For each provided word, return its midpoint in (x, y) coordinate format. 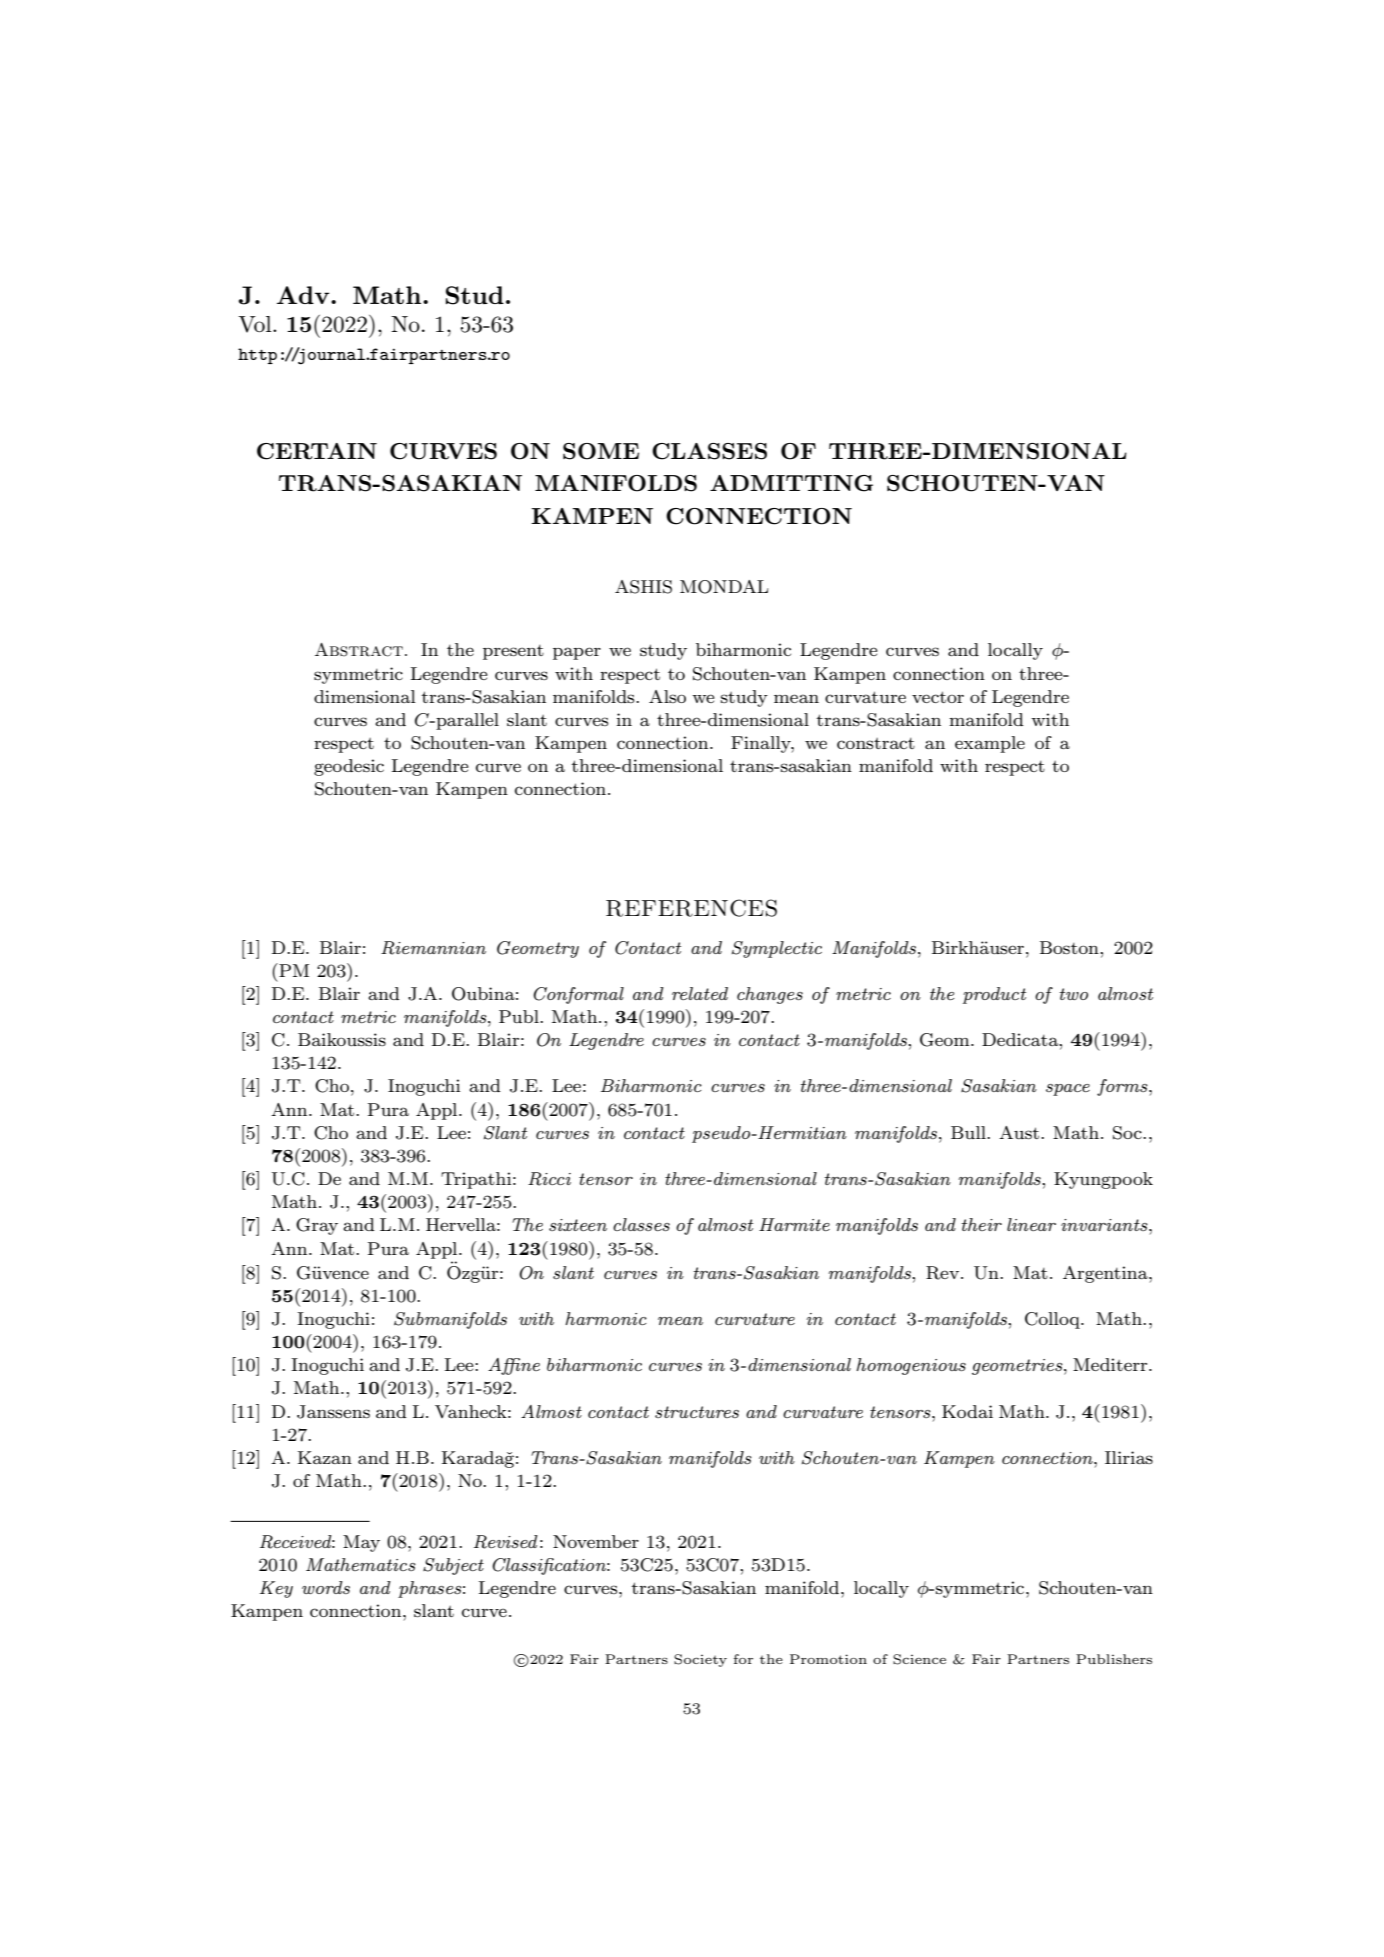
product (994, 995)
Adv (304, 295)
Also (667, 696)
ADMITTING (791, 483)
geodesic (349, 767)
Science (919, 1659)
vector (938, 697)
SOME (601, 451)
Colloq (1053, 1320)
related (700, 993)
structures (697, 1412)
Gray (317, 1226)
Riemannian (433, 948)
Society (700, 1660)
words (326, 1587)
